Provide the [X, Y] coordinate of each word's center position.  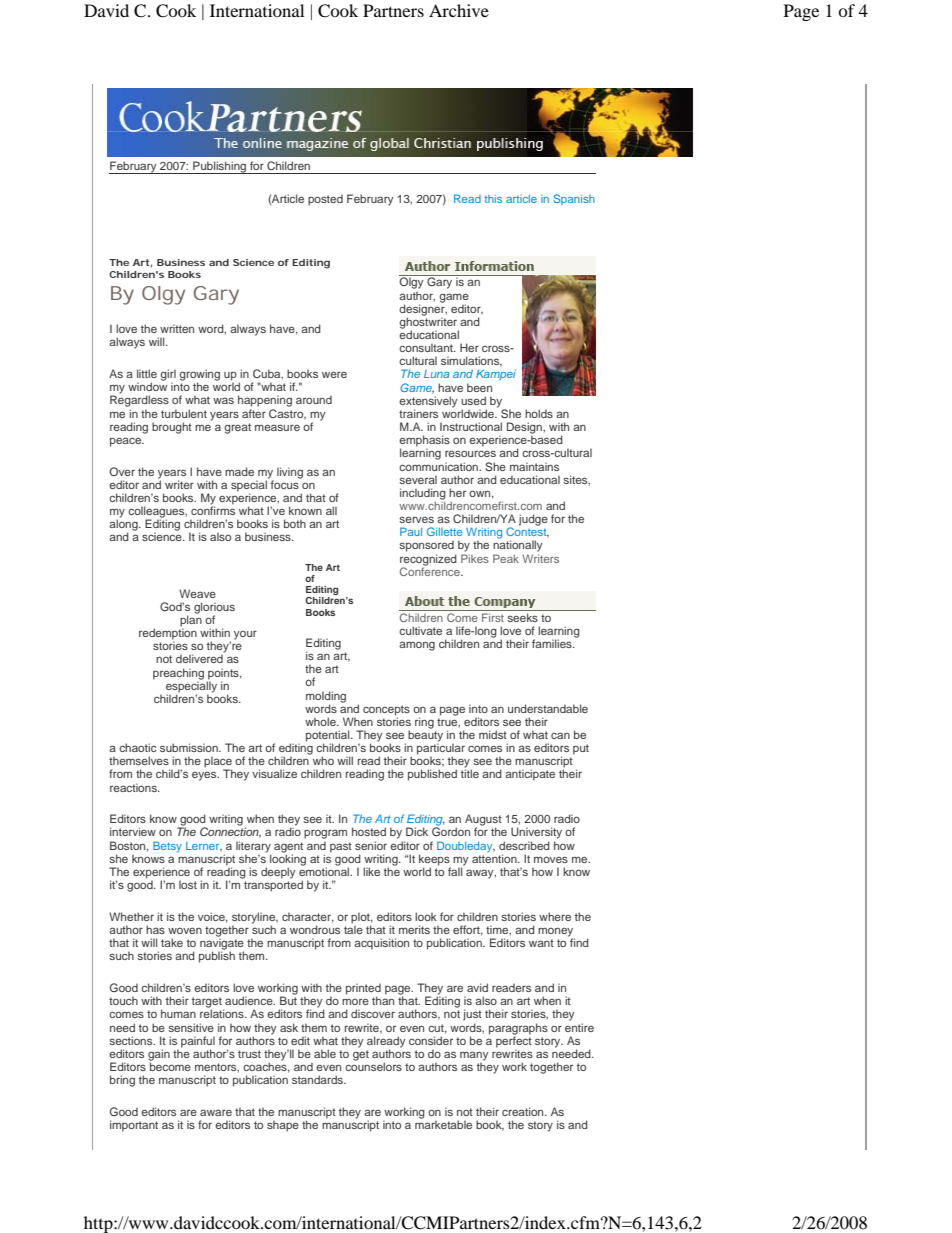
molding [326, 698]
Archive [459, 10]
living [290, 473]
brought [172, 428]
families [553, 643]
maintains [534, 466]
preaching [178, 675]
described [524, 845]
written [177, 328]
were [334, 375]
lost [188, 884]
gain [159, 1056]
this [493, 199]
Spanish [574, 199]
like [371, 871]
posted [325, 200]
